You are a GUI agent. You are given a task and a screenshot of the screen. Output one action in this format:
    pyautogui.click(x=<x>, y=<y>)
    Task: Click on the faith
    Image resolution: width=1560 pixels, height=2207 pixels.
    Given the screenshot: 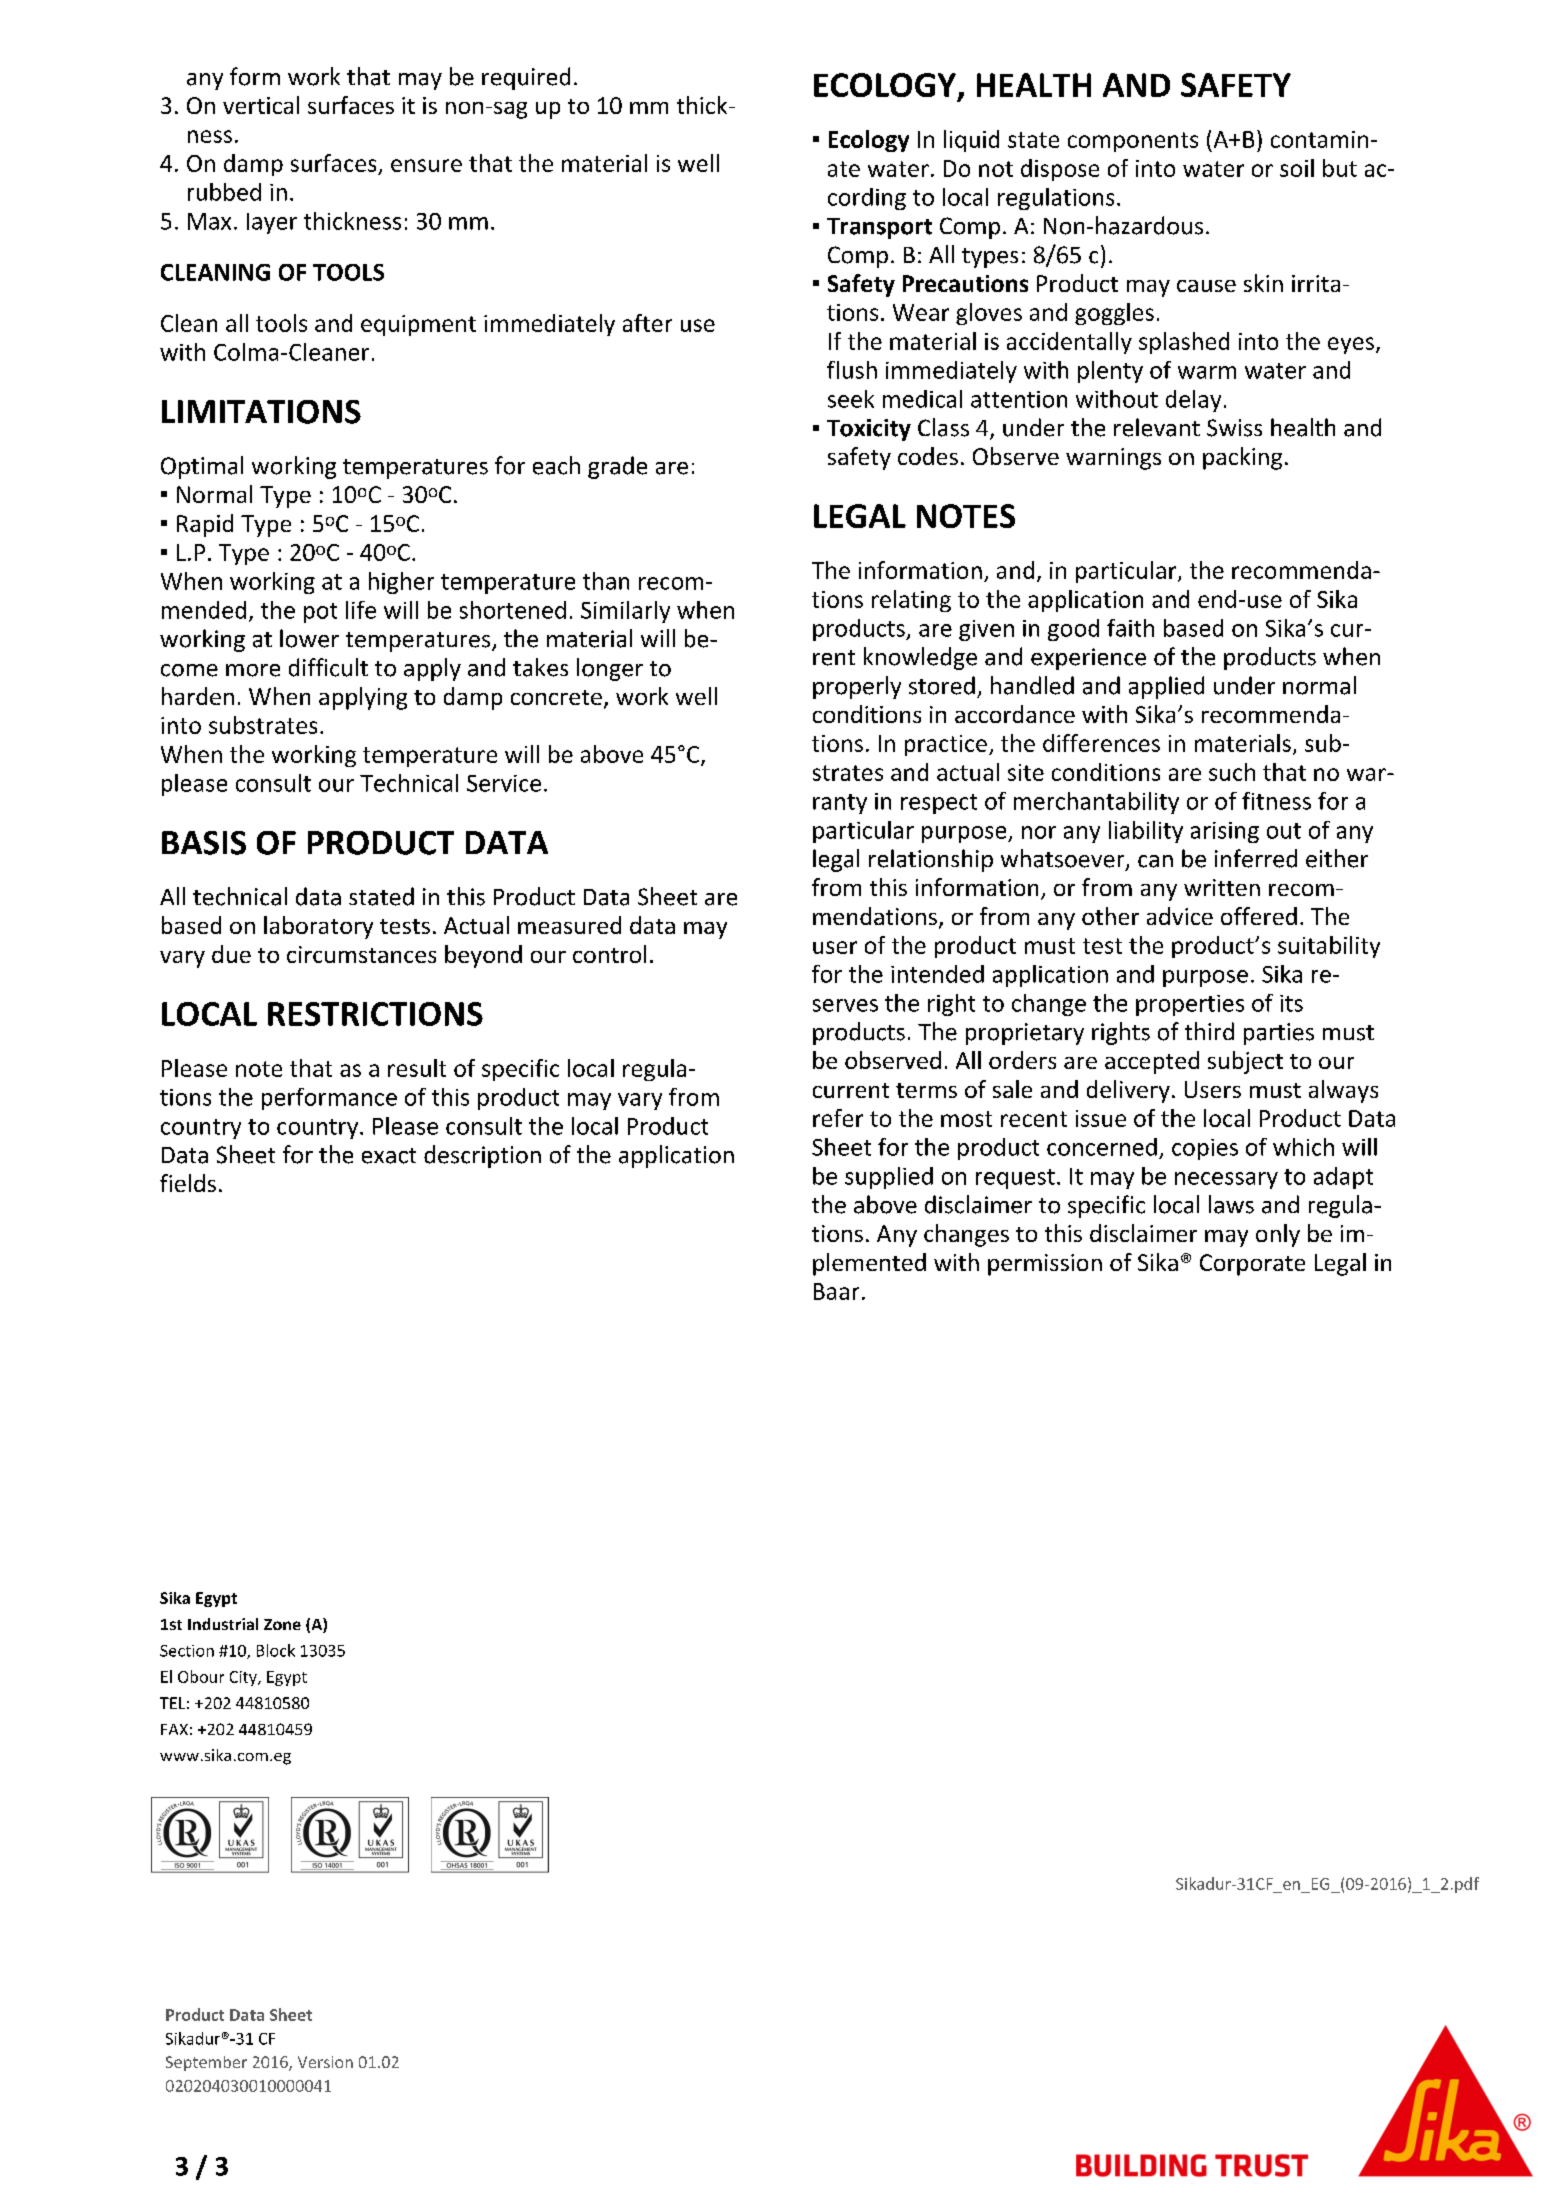 What is the action you would take?
    pyautogui.click(x=1130, y=628)
